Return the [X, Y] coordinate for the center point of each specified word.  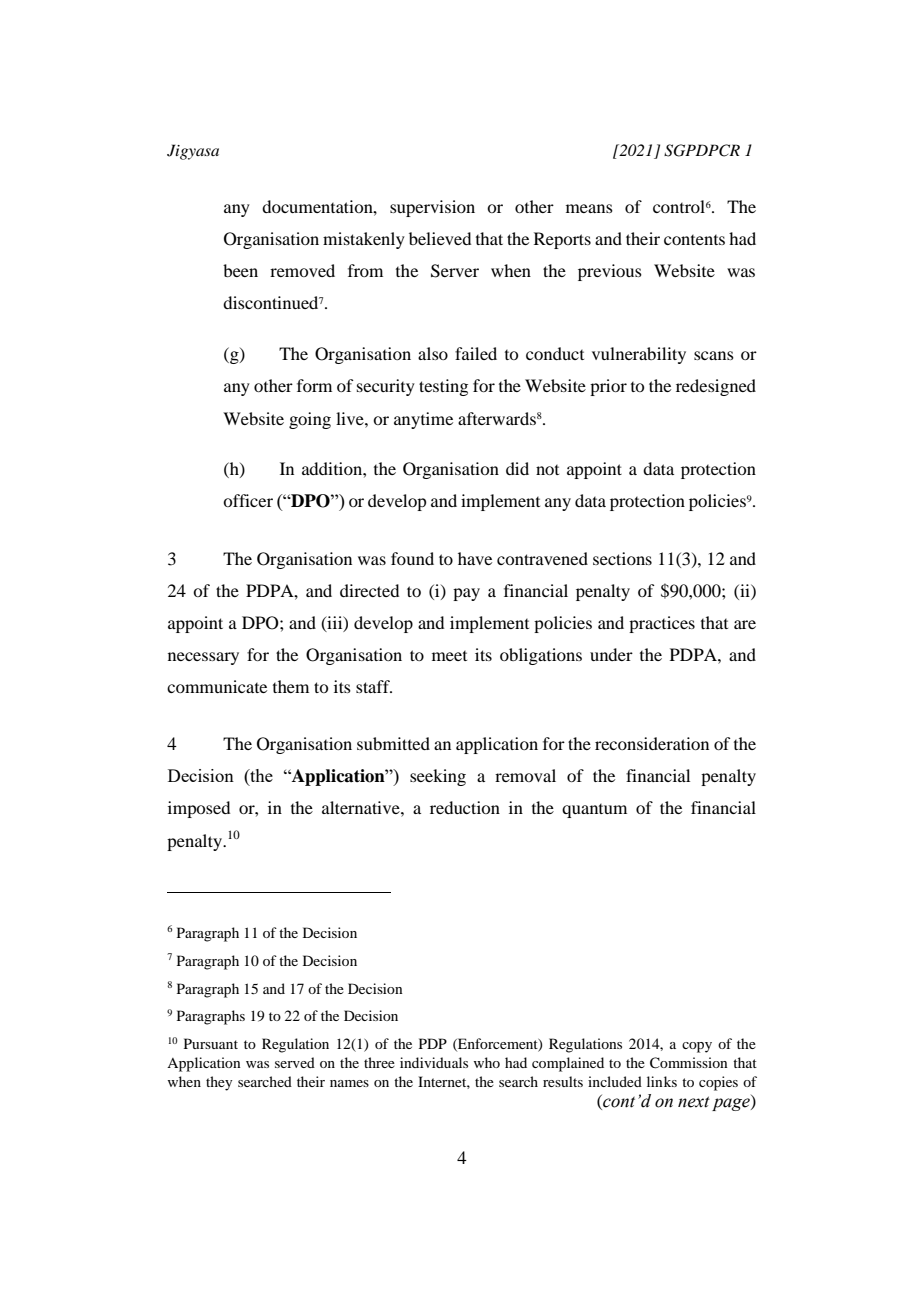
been [240, 270]
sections [622, 558]
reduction [465, 807]
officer [248, 500]
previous [610, 272]
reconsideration [652, 743]
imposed [199, 809]
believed [440, 238]
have [475, 558]
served [295, 1062]
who [487, 1062]
